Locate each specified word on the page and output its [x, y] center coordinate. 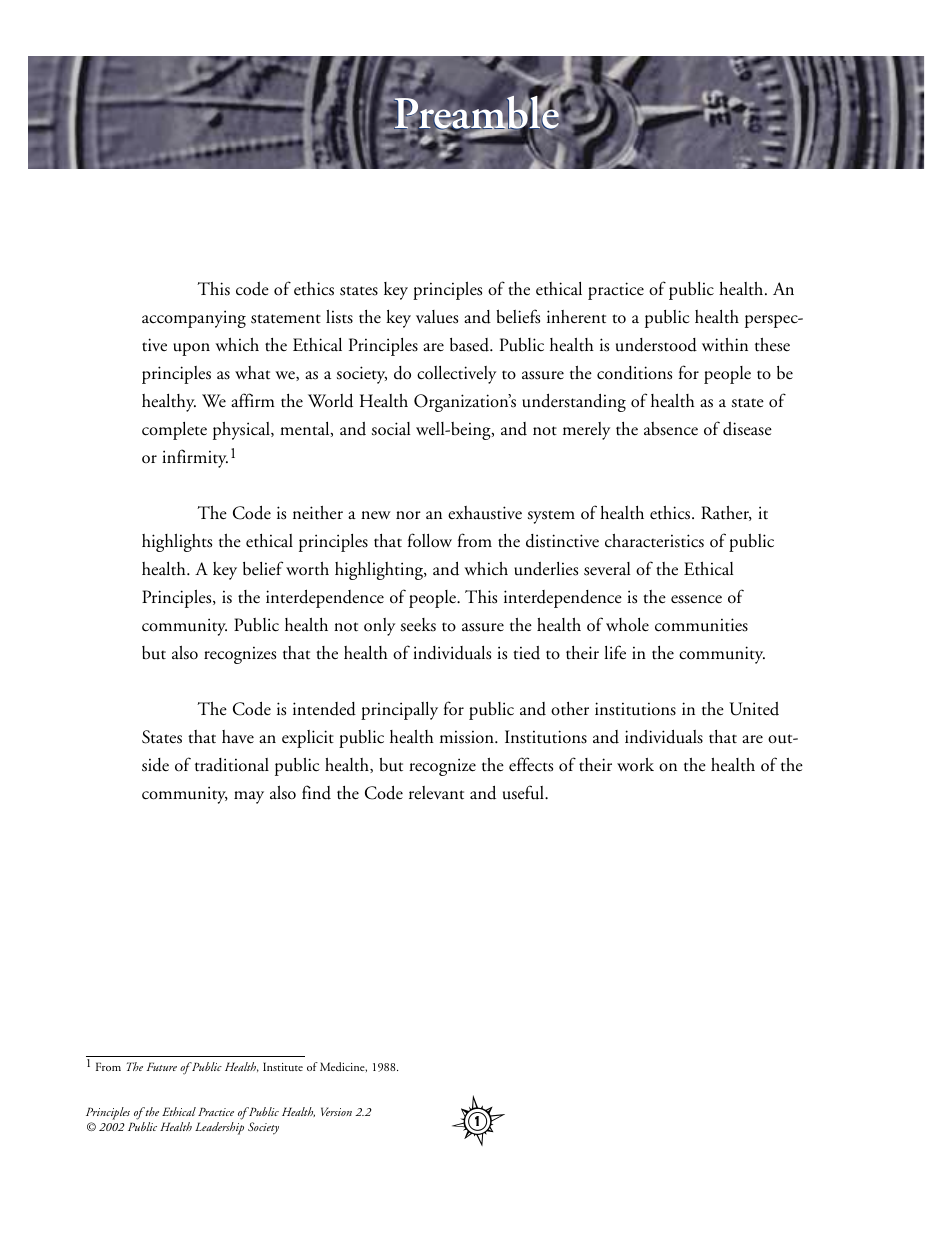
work [635, 764]
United [754, 709]
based [470, 345]
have [238, 737]
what [252, 373]
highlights [177, 543]
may [249, 797]
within [725, 345]
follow [430, 540]
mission [468, 737]
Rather [726, 513]
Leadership [219, 1128]
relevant [436, 793]
